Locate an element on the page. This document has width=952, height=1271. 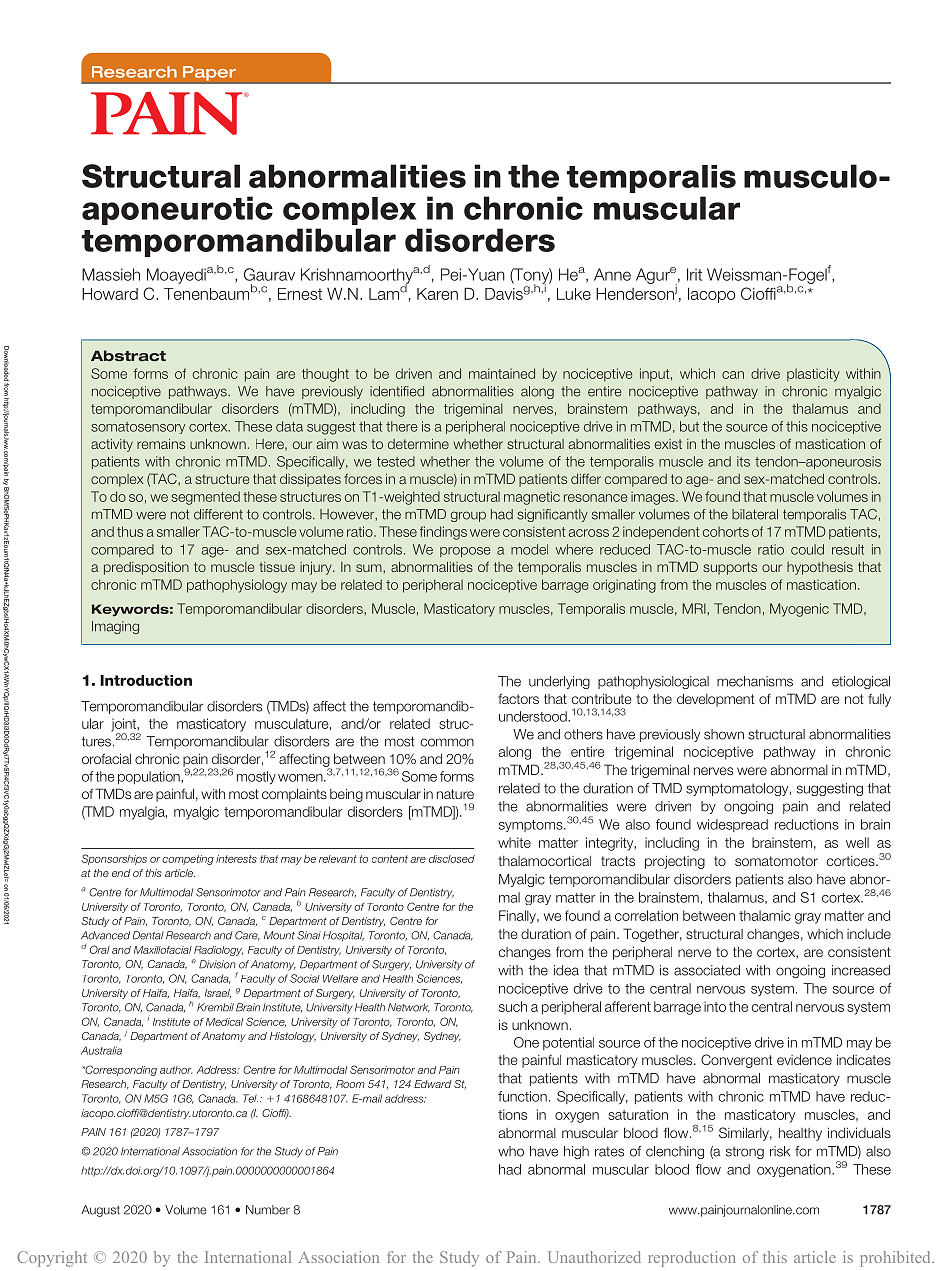
widespread is located at coordinates (732, 825).
